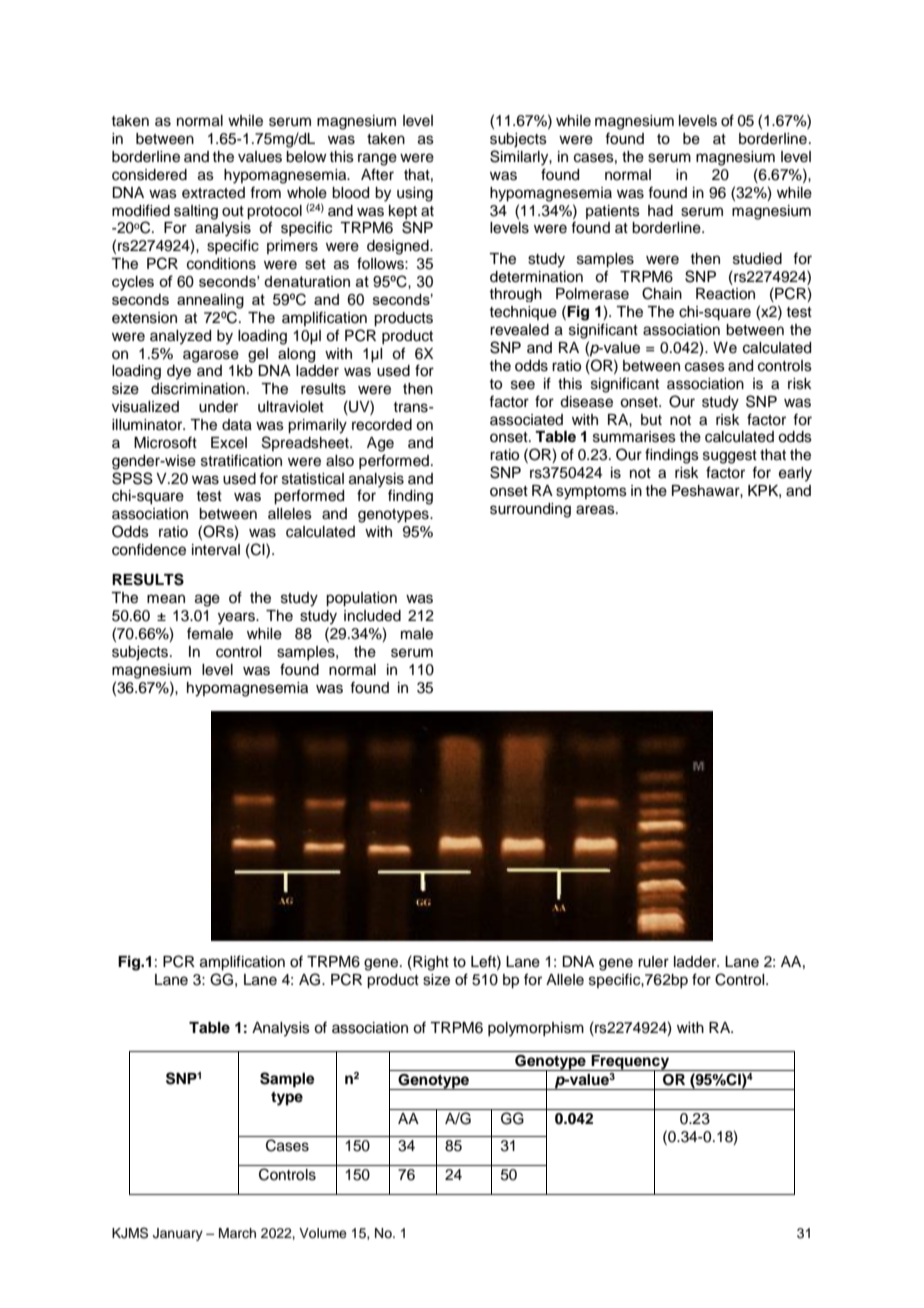  What do you see at coordinates (660, 211) in the page?
I see `had` at bounding box center [660, 211].
